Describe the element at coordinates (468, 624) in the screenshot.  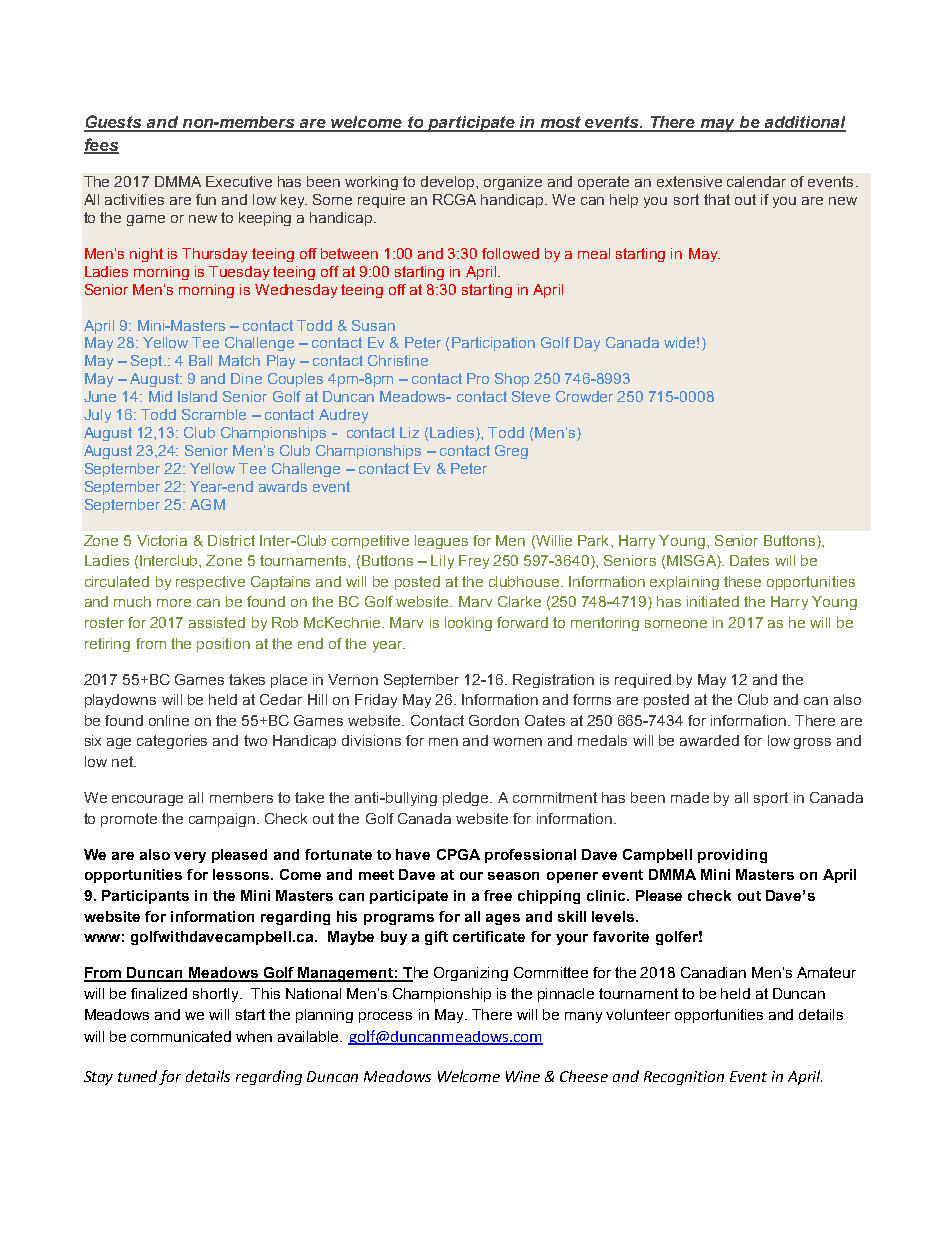
I see `looking` at that location.
